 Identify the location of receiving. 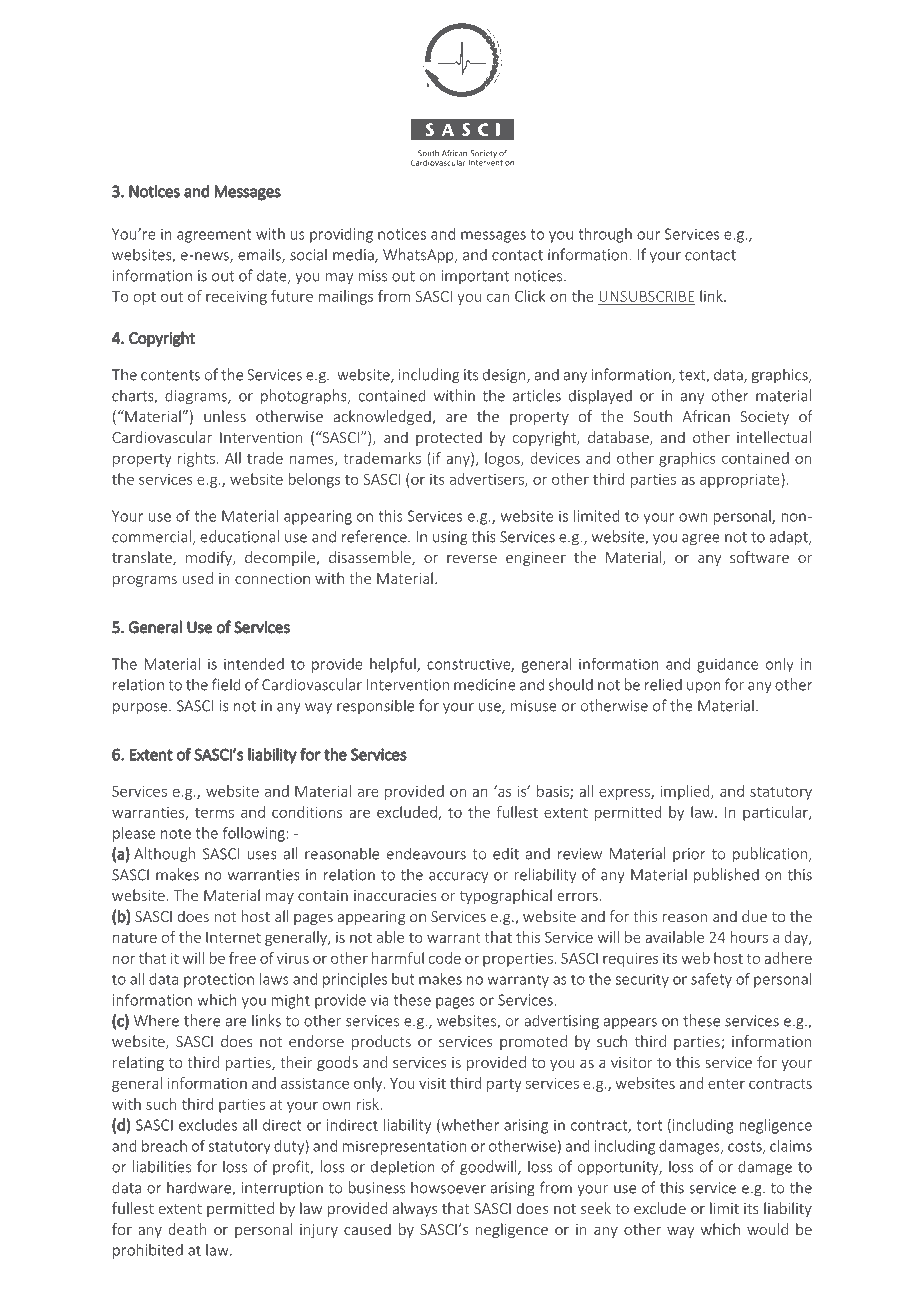
(236, 298).
